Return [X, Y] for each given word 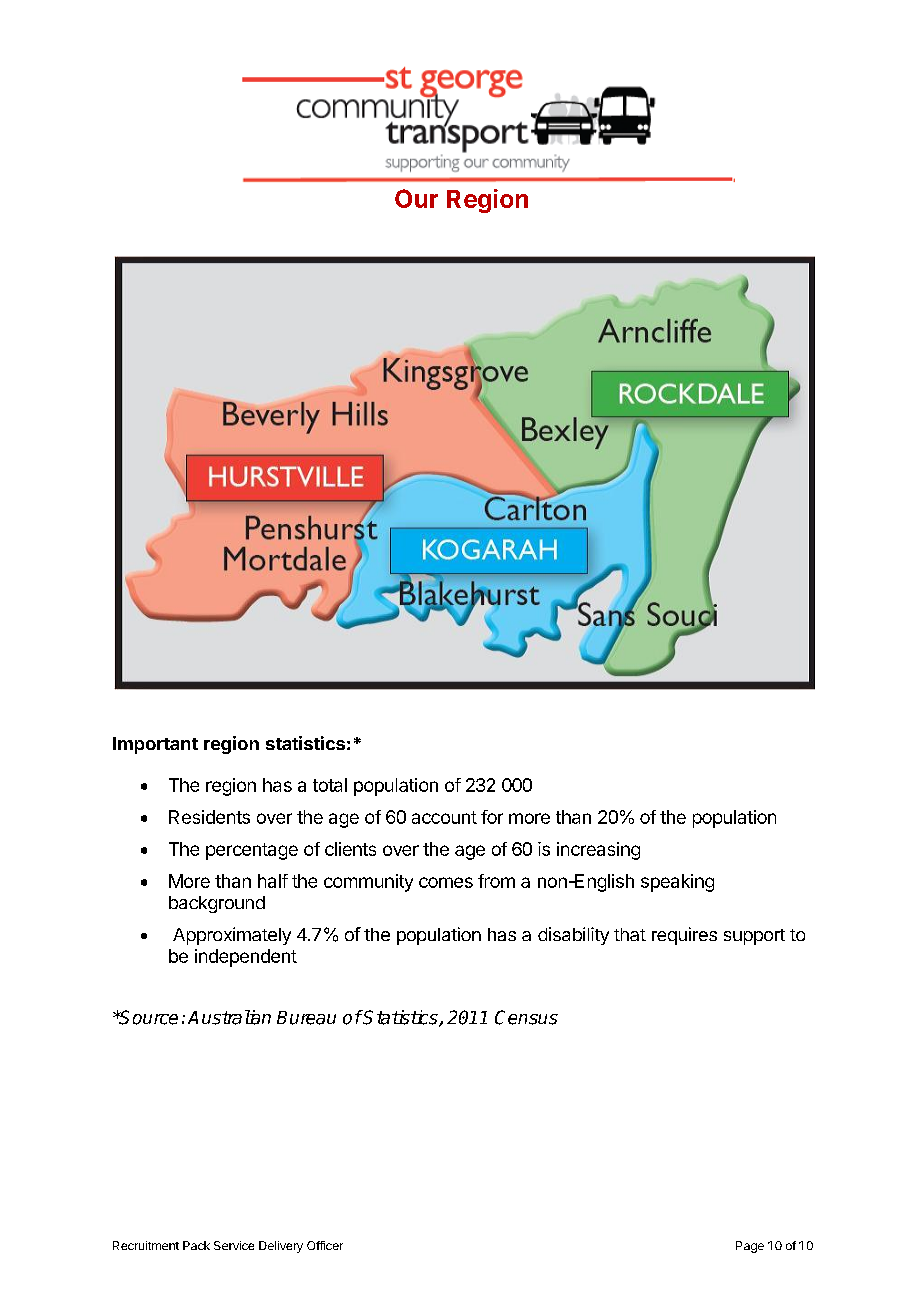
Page [750, 1247]
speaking [677, 883]
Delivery [281, 1247]
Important [155, 745]
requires [684, 936]
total [330, 785]
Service [234, 1245]
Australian [229, 1017]
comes [446, 882]
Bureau [306, 1018]
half [273, 881]
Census [526, 1017]
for [492, 817]
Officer [325, 1245]
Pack [196, 1245]
